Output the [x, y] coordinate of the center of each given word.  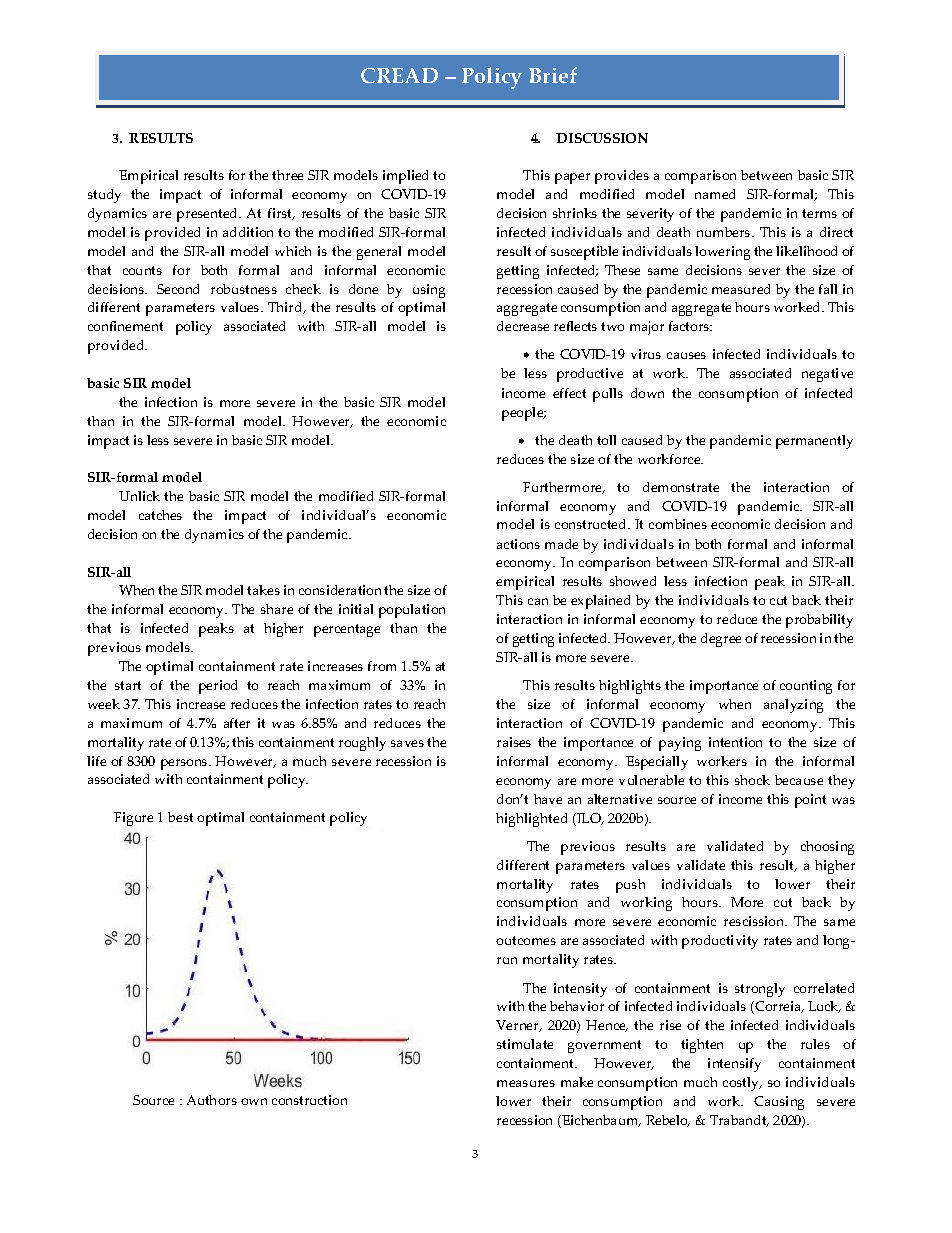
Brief [553, 75]
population [412, 611]
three [287, 175]
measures [526, 1083]
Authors [212, 1100]
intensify [734, 1065]
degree [721, 640]
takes [263, 590]
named [715, 194]
